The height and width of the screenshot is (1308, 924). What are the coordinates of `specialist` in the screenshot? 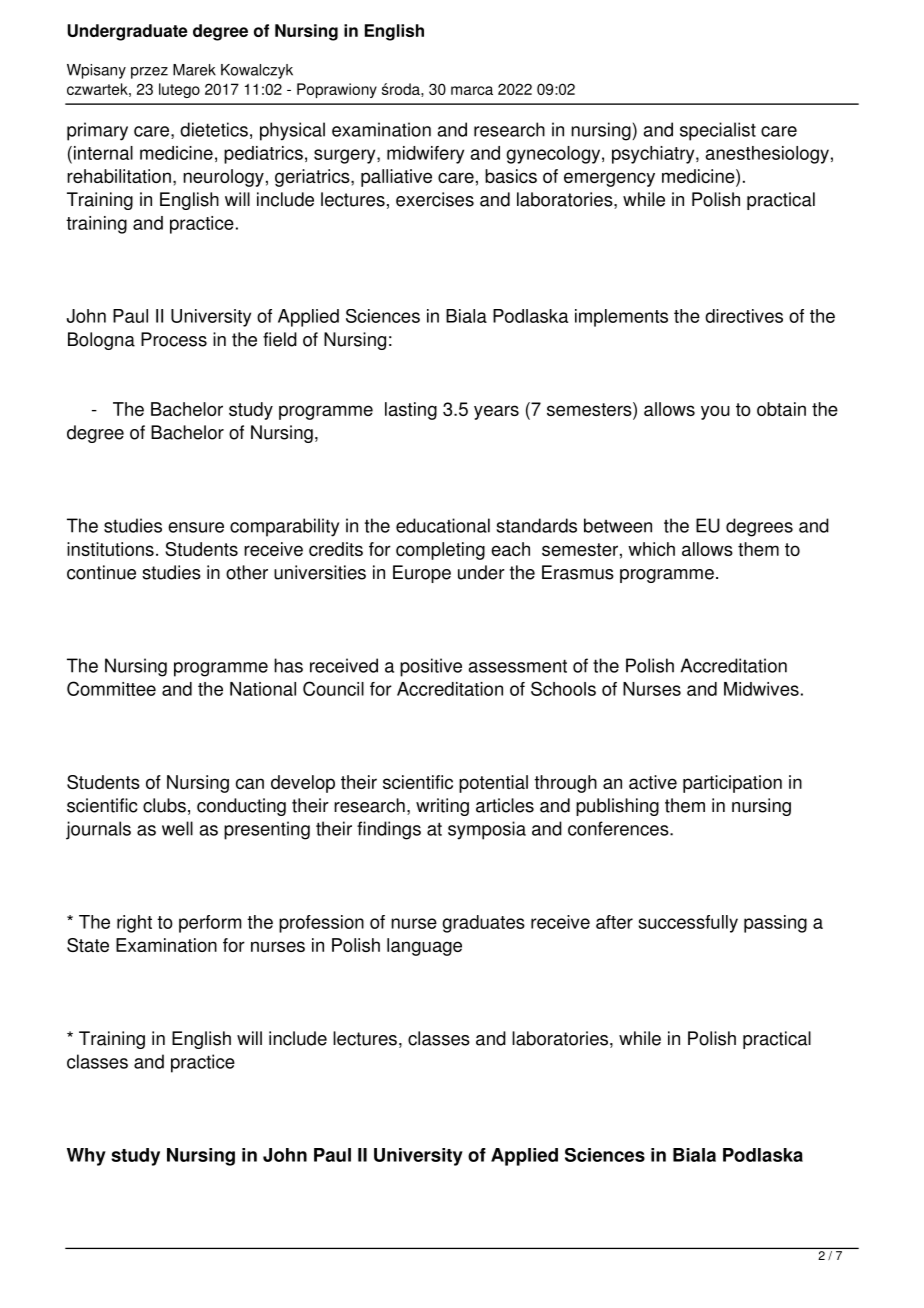 It's located at (718, 131).
